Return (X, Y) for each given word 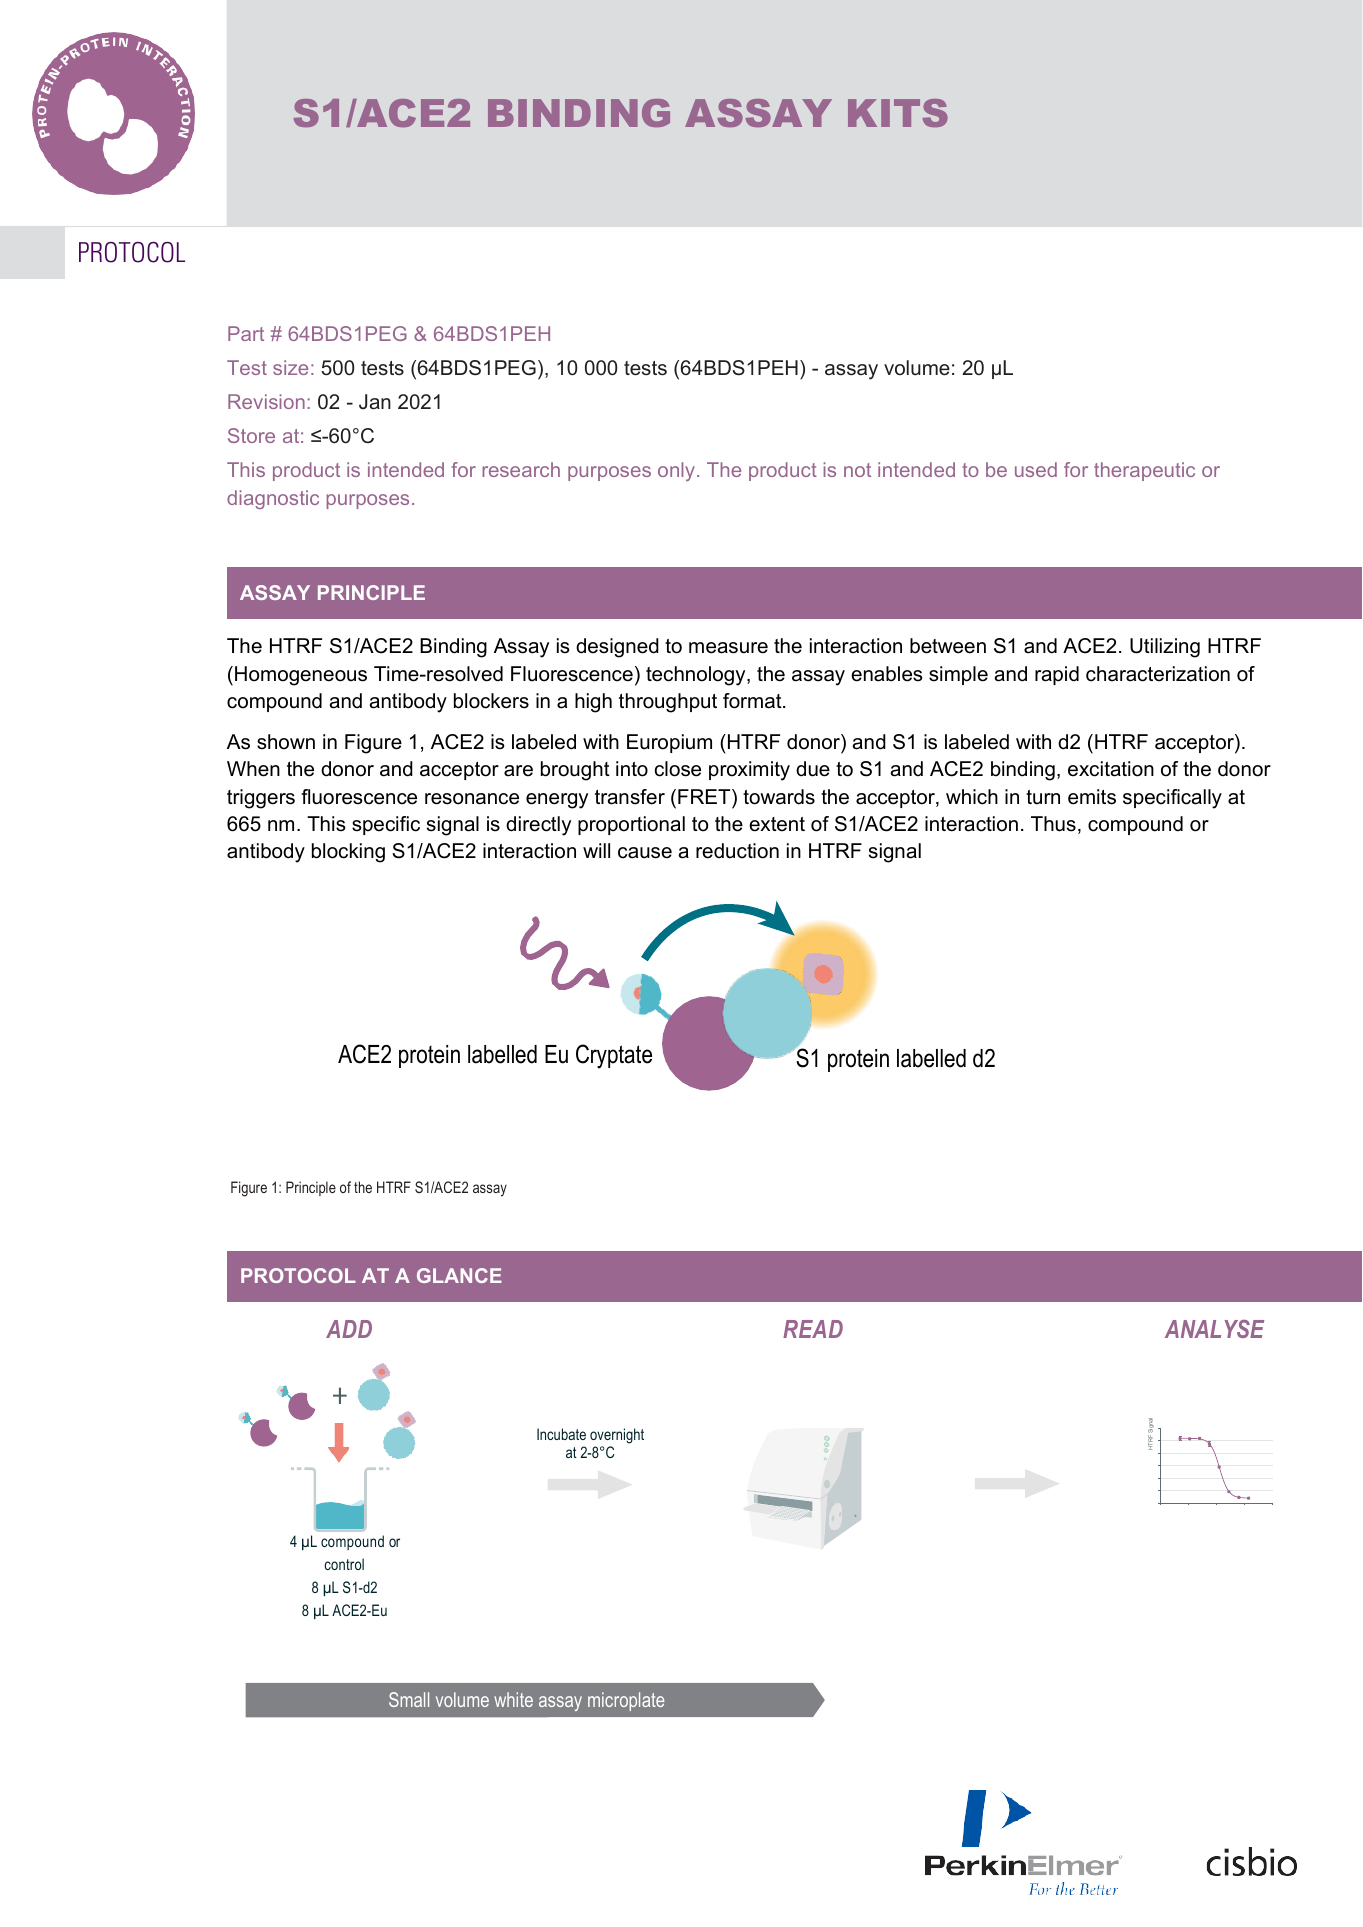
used (1036, 469)
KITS (898, 113)
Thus (1053, 824)
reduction (737, 851)
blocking (348, 853)
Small (409, 1699)
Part (246, 333)
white (513, 1699)
